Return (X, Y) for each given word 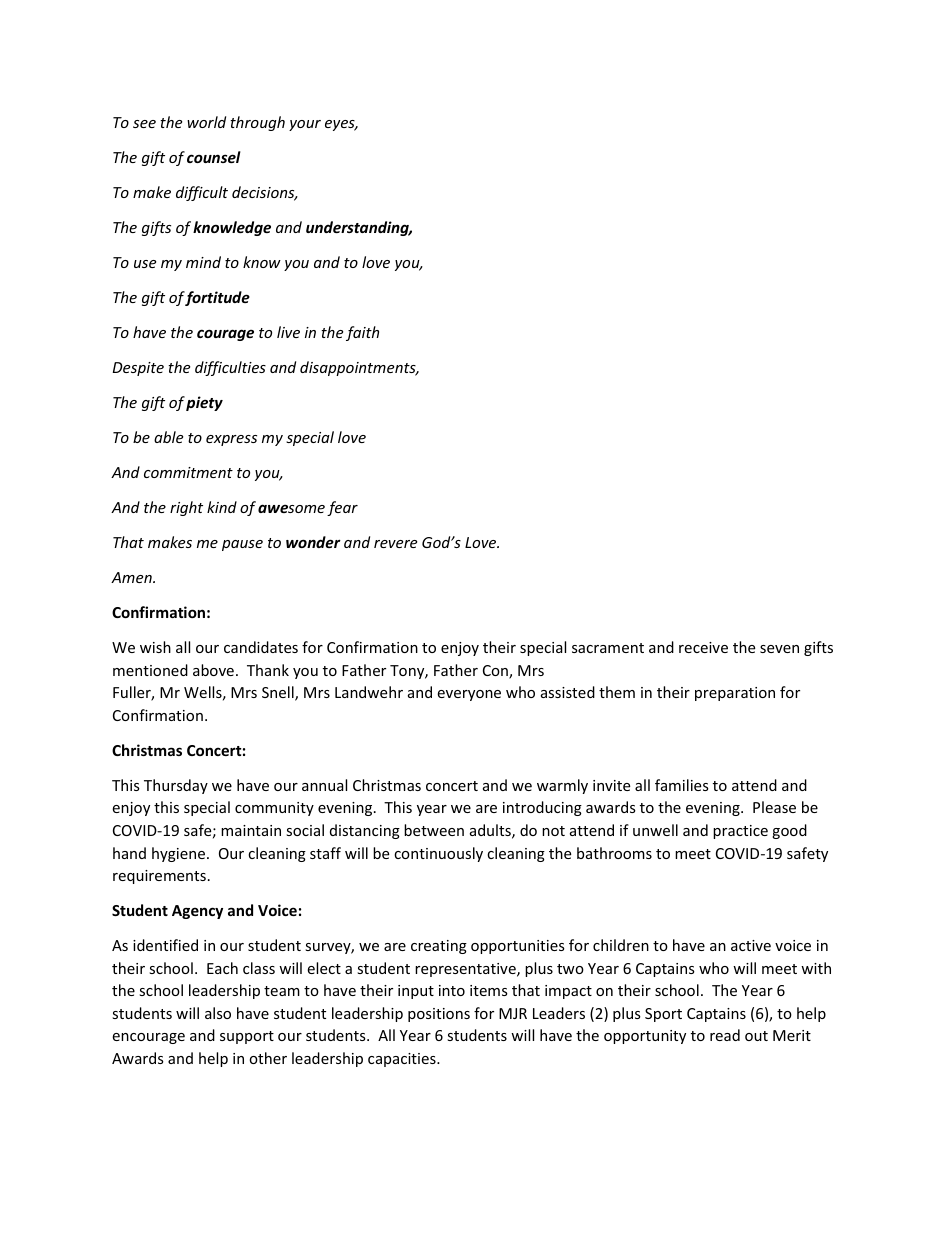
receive (703, 647)
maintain (251, 830)
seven (779, 649)
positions (439, 1015)
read (725, 1035)
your (305, 125)
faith (362, 333)
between (434, 830)
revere (395, 544)
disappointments (359, 368)
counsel (214, 157)
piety (204, 403)
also (218, 1013)
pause (242, 545)
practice (740, 832)
